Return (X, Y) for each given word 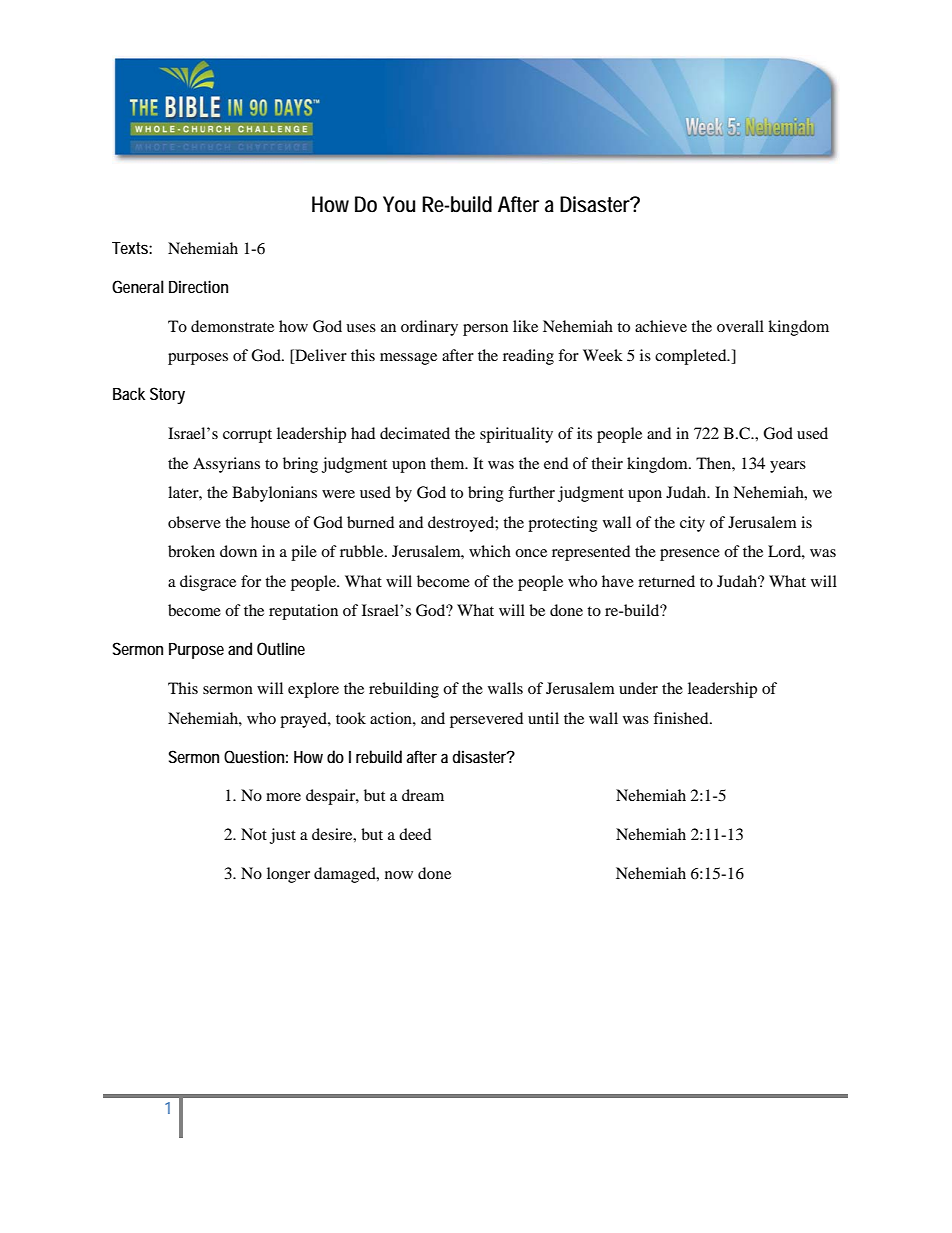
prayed (304, 720)
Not (254, 834)
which (490, 551)
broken (191, 551)
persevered (486, 720)
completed (692, 357)
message (408, 359)
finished (682, 718)
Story (167, 395)
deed (415, 834)
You (399, 204)
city (692, 524)
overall (740, 326)
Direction (198, 286)
